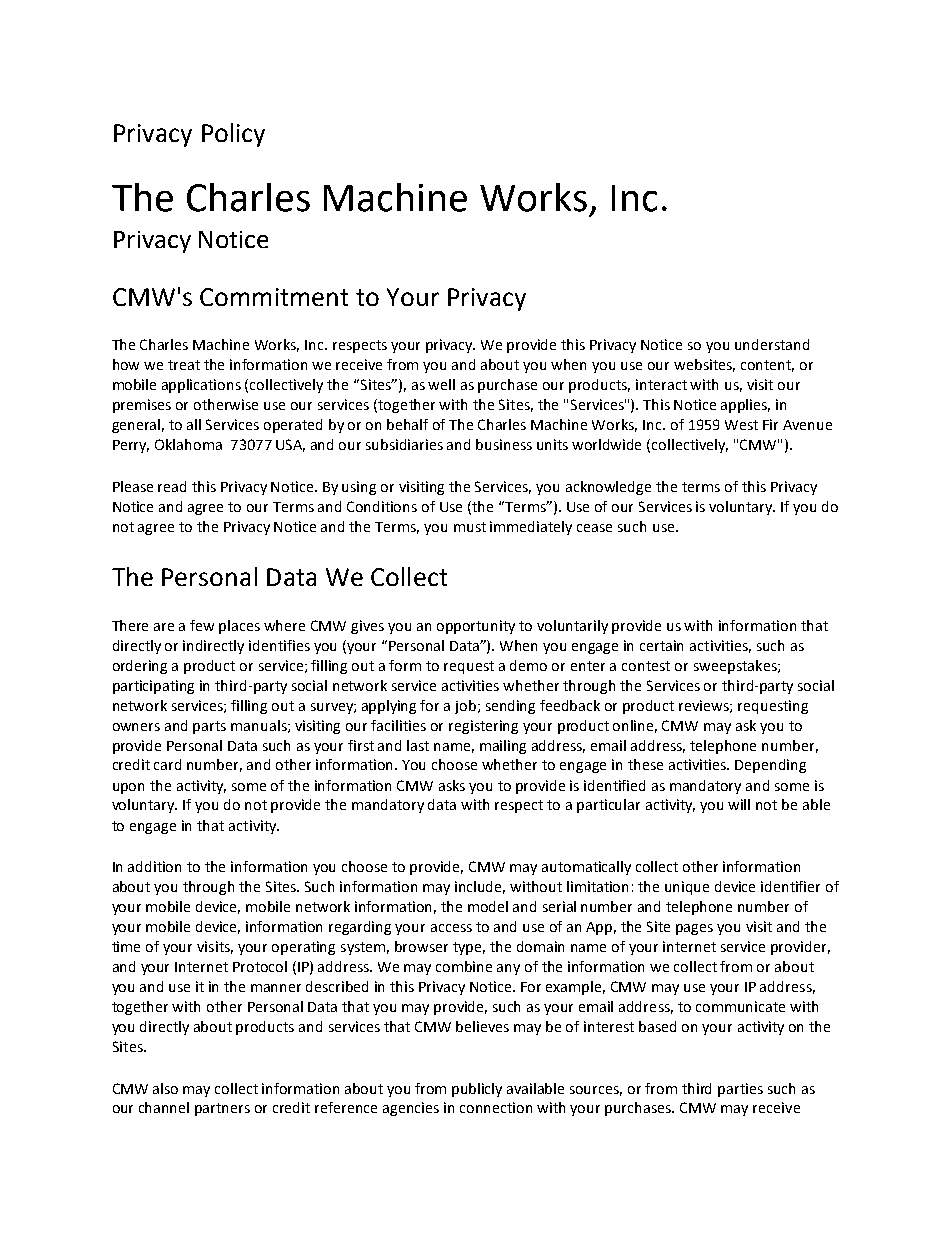  What do you see at coordinates (201, 386) in the screenshot?
I see `applications` at bounding box center [201, 386].
